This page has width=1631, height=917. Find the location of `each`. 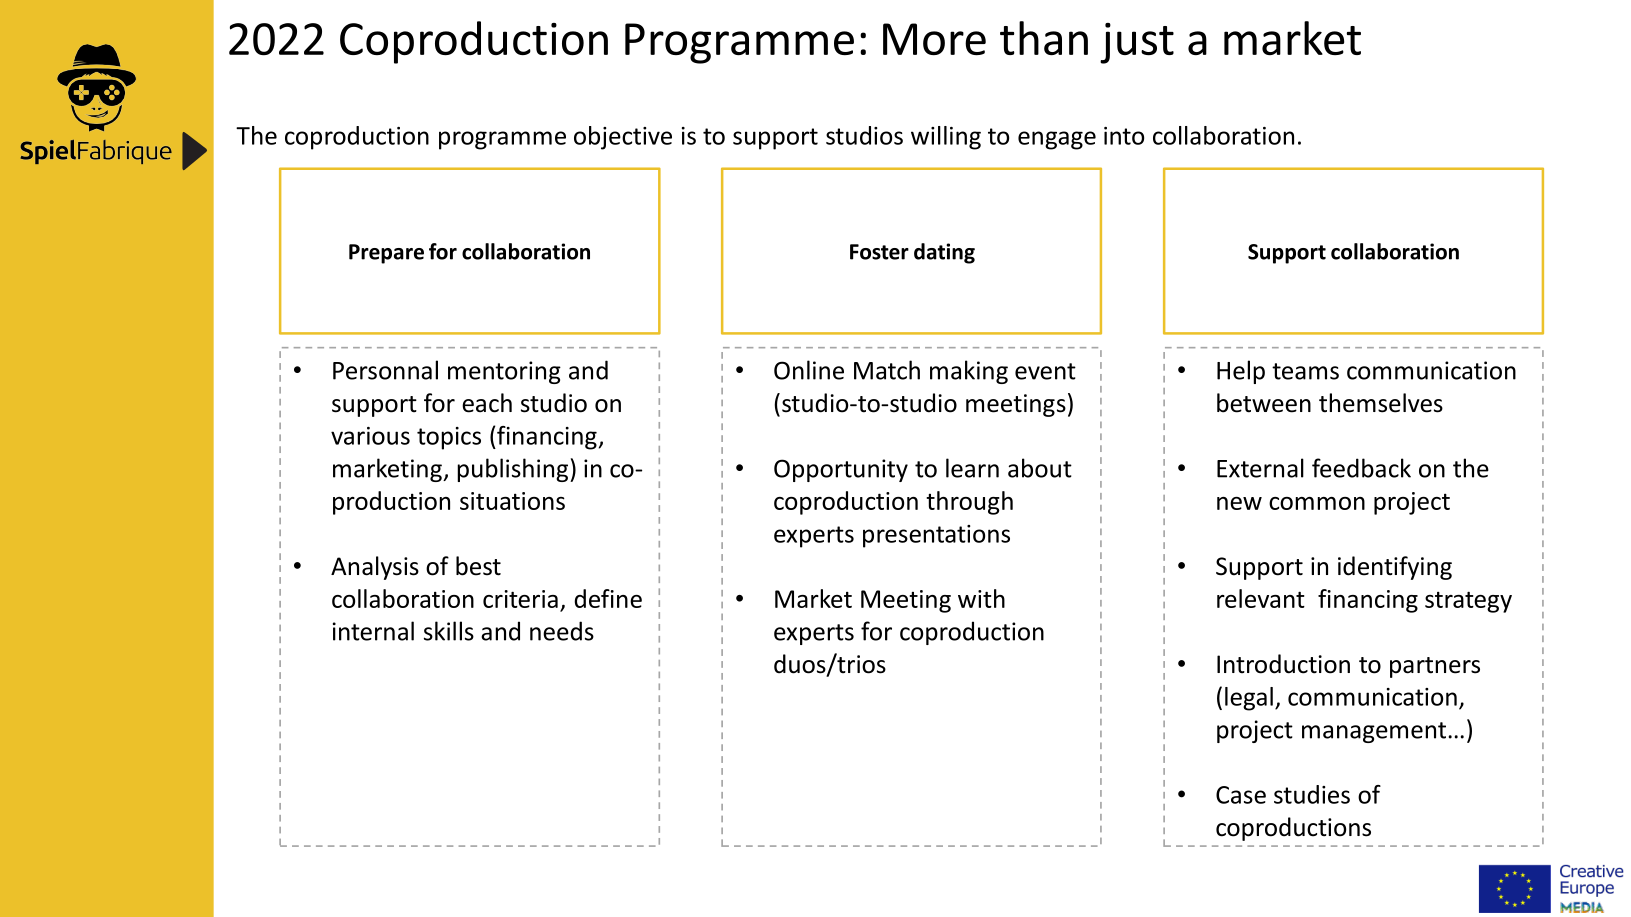

each is located at coordinates (487, 403).
